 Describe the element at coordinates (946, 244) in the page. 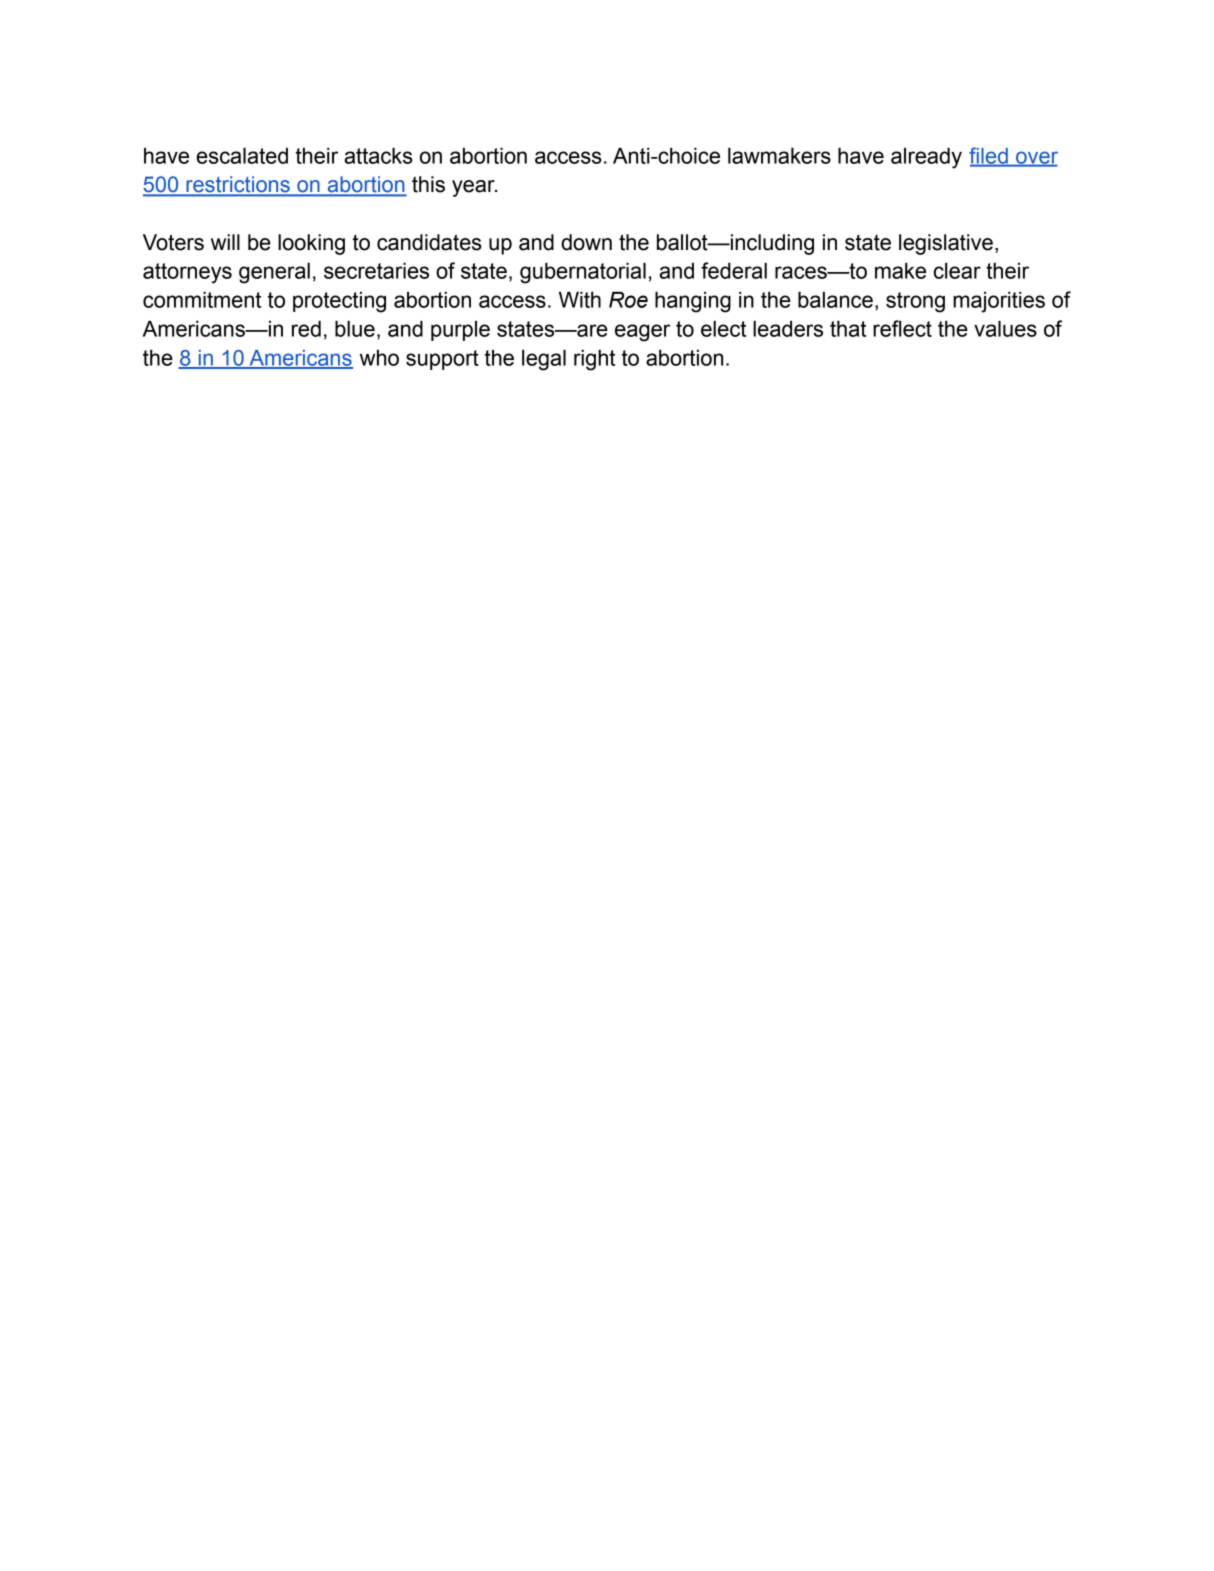

I see `legislative` at that location.
